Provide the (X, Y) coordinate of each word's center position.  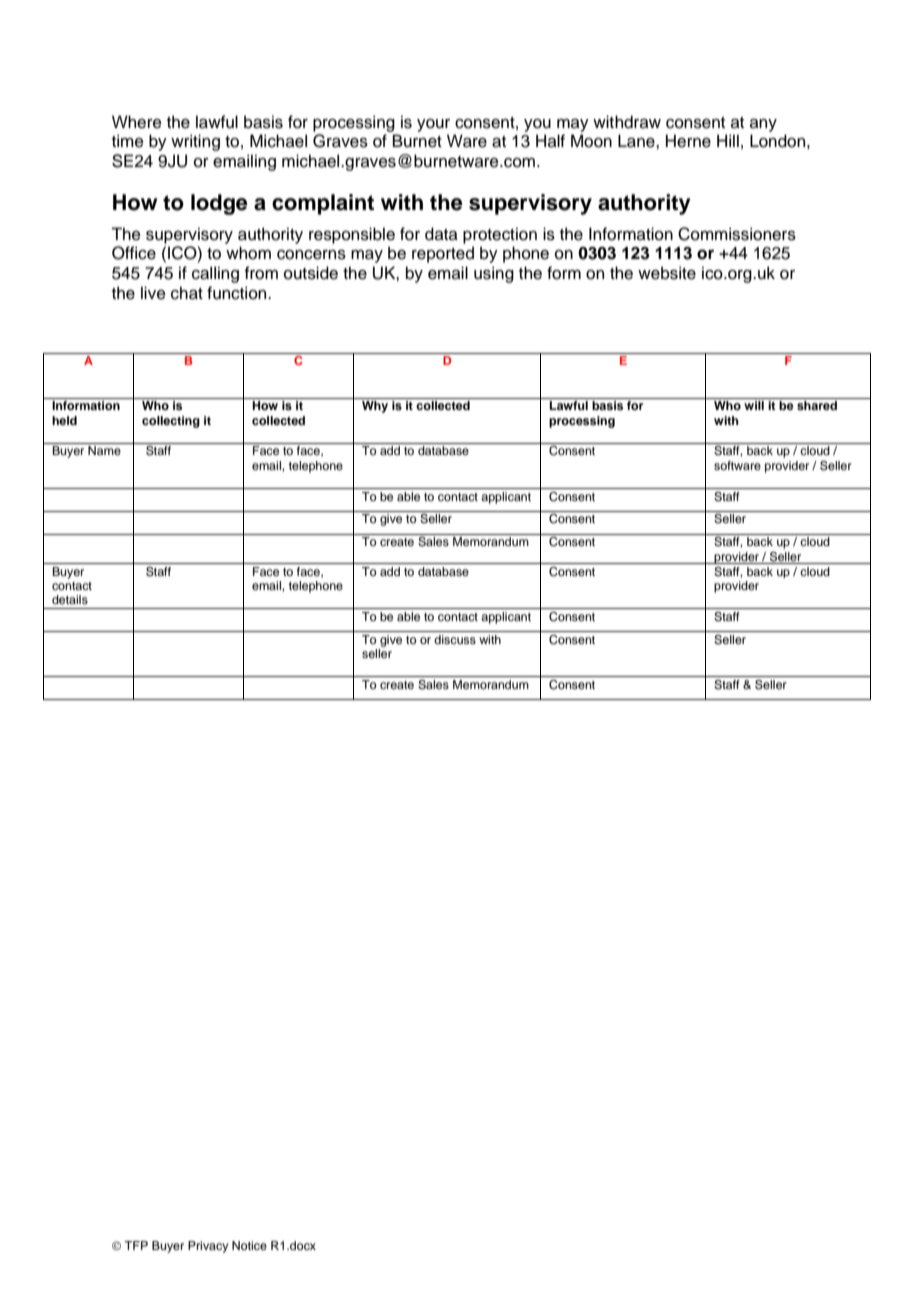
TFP (136, 1245)
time (128, 141)
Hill (728, 140)
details (70, 599)
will (754, 405)
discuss (455, 639)
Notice (249, 1245)
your (433, 125)
